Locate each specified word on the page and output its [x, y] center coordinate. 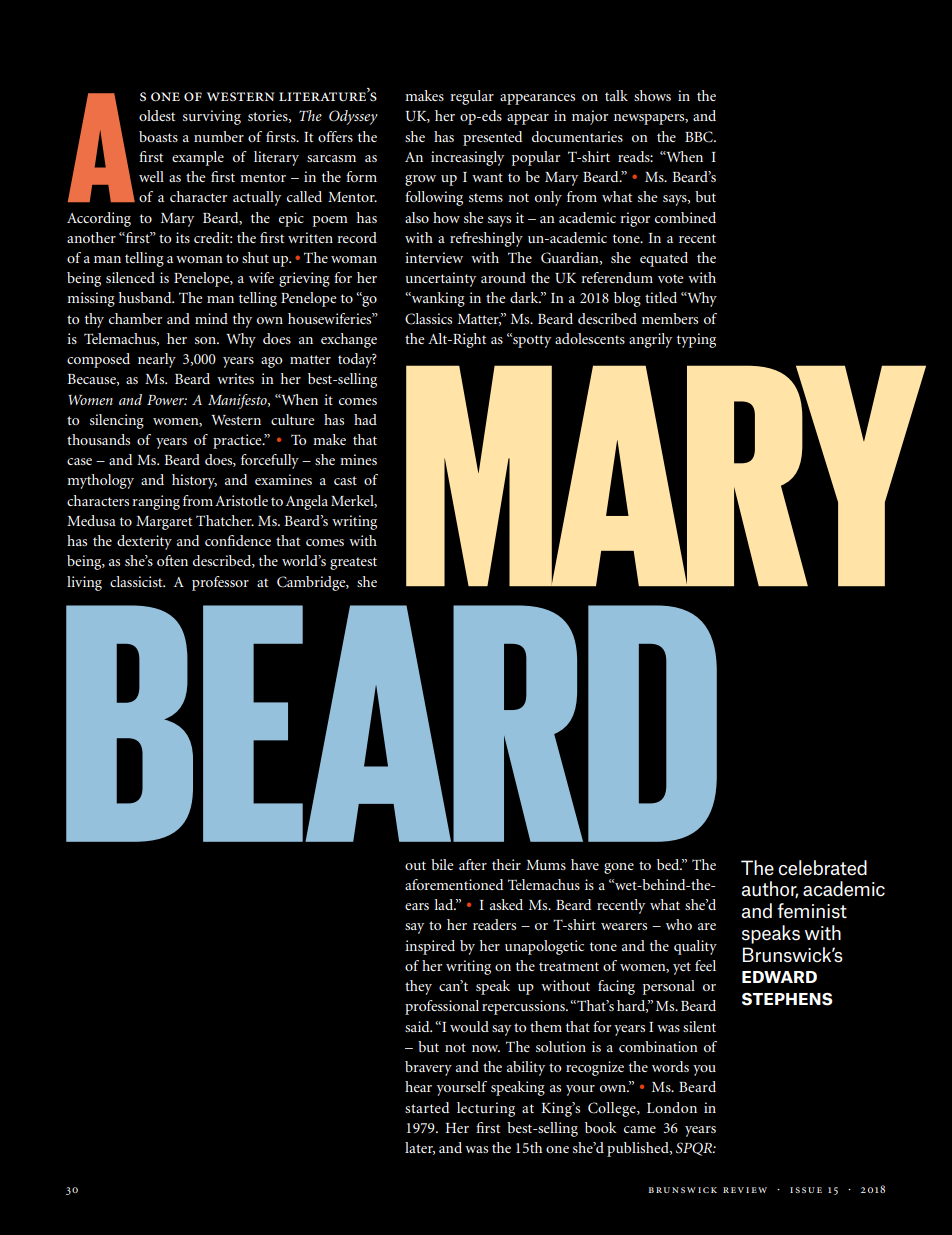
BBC [700, 137]
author [769, 889]
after [473, 864]
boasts [158, 136]
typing [696, 340]
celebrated [822, 868]
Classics [428, 319]
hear [418, 1086]
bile [442, 864]
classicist [137, 581]
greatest [353, 563]
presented [492, 138]
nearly [157, 360]
